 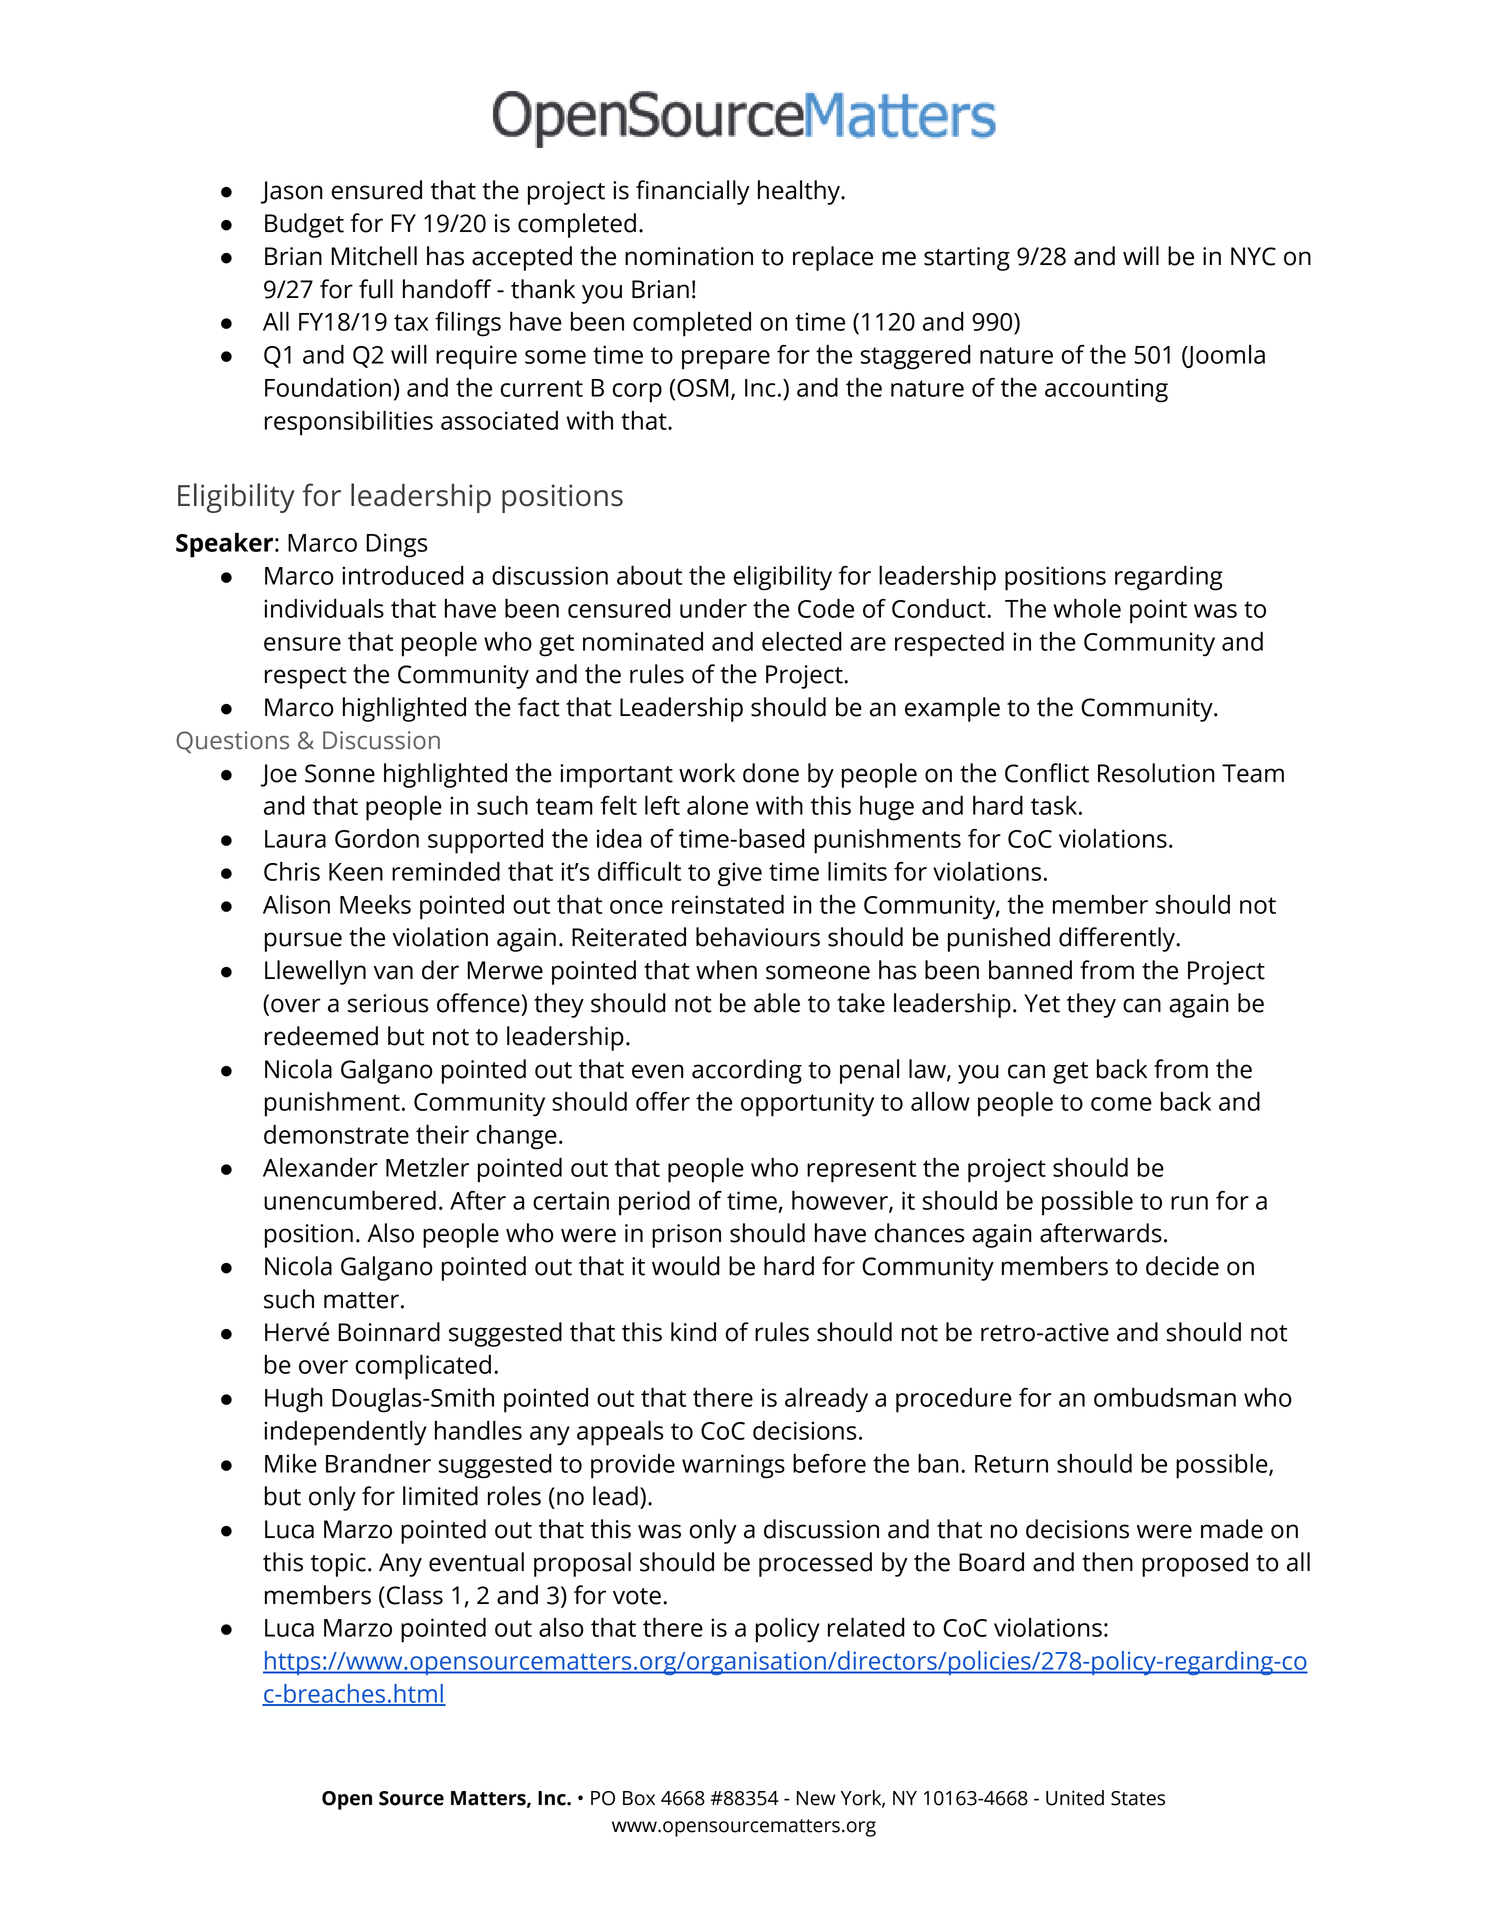 What do you see at coordinates (345, 1433) in the page?
I see `independently` at bounding box center [345, 1433].
